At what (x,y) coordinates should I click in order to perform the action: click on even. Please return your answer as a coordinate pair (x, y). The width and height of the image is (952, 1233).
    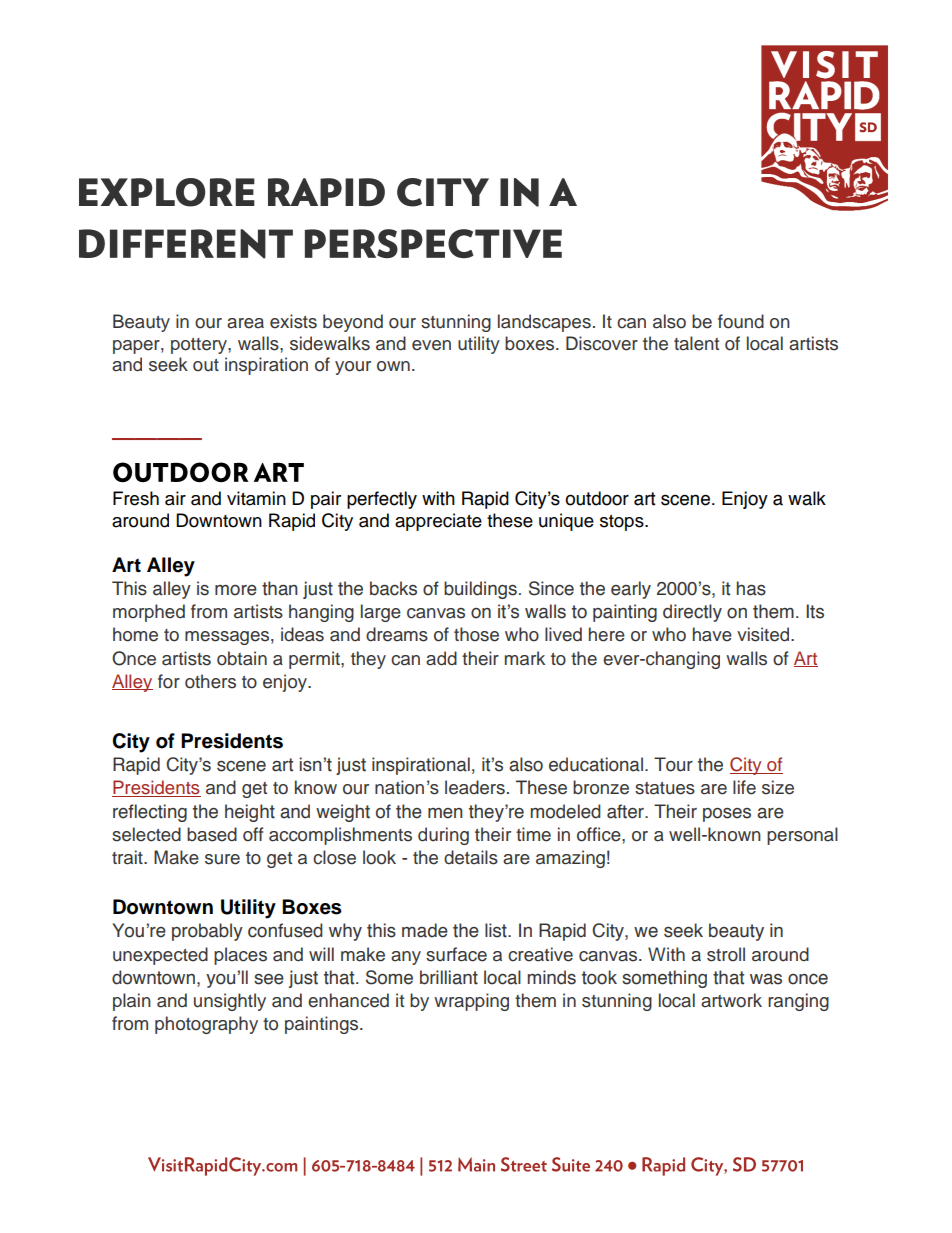
    Looking at the image, I should click on (431, 345).
